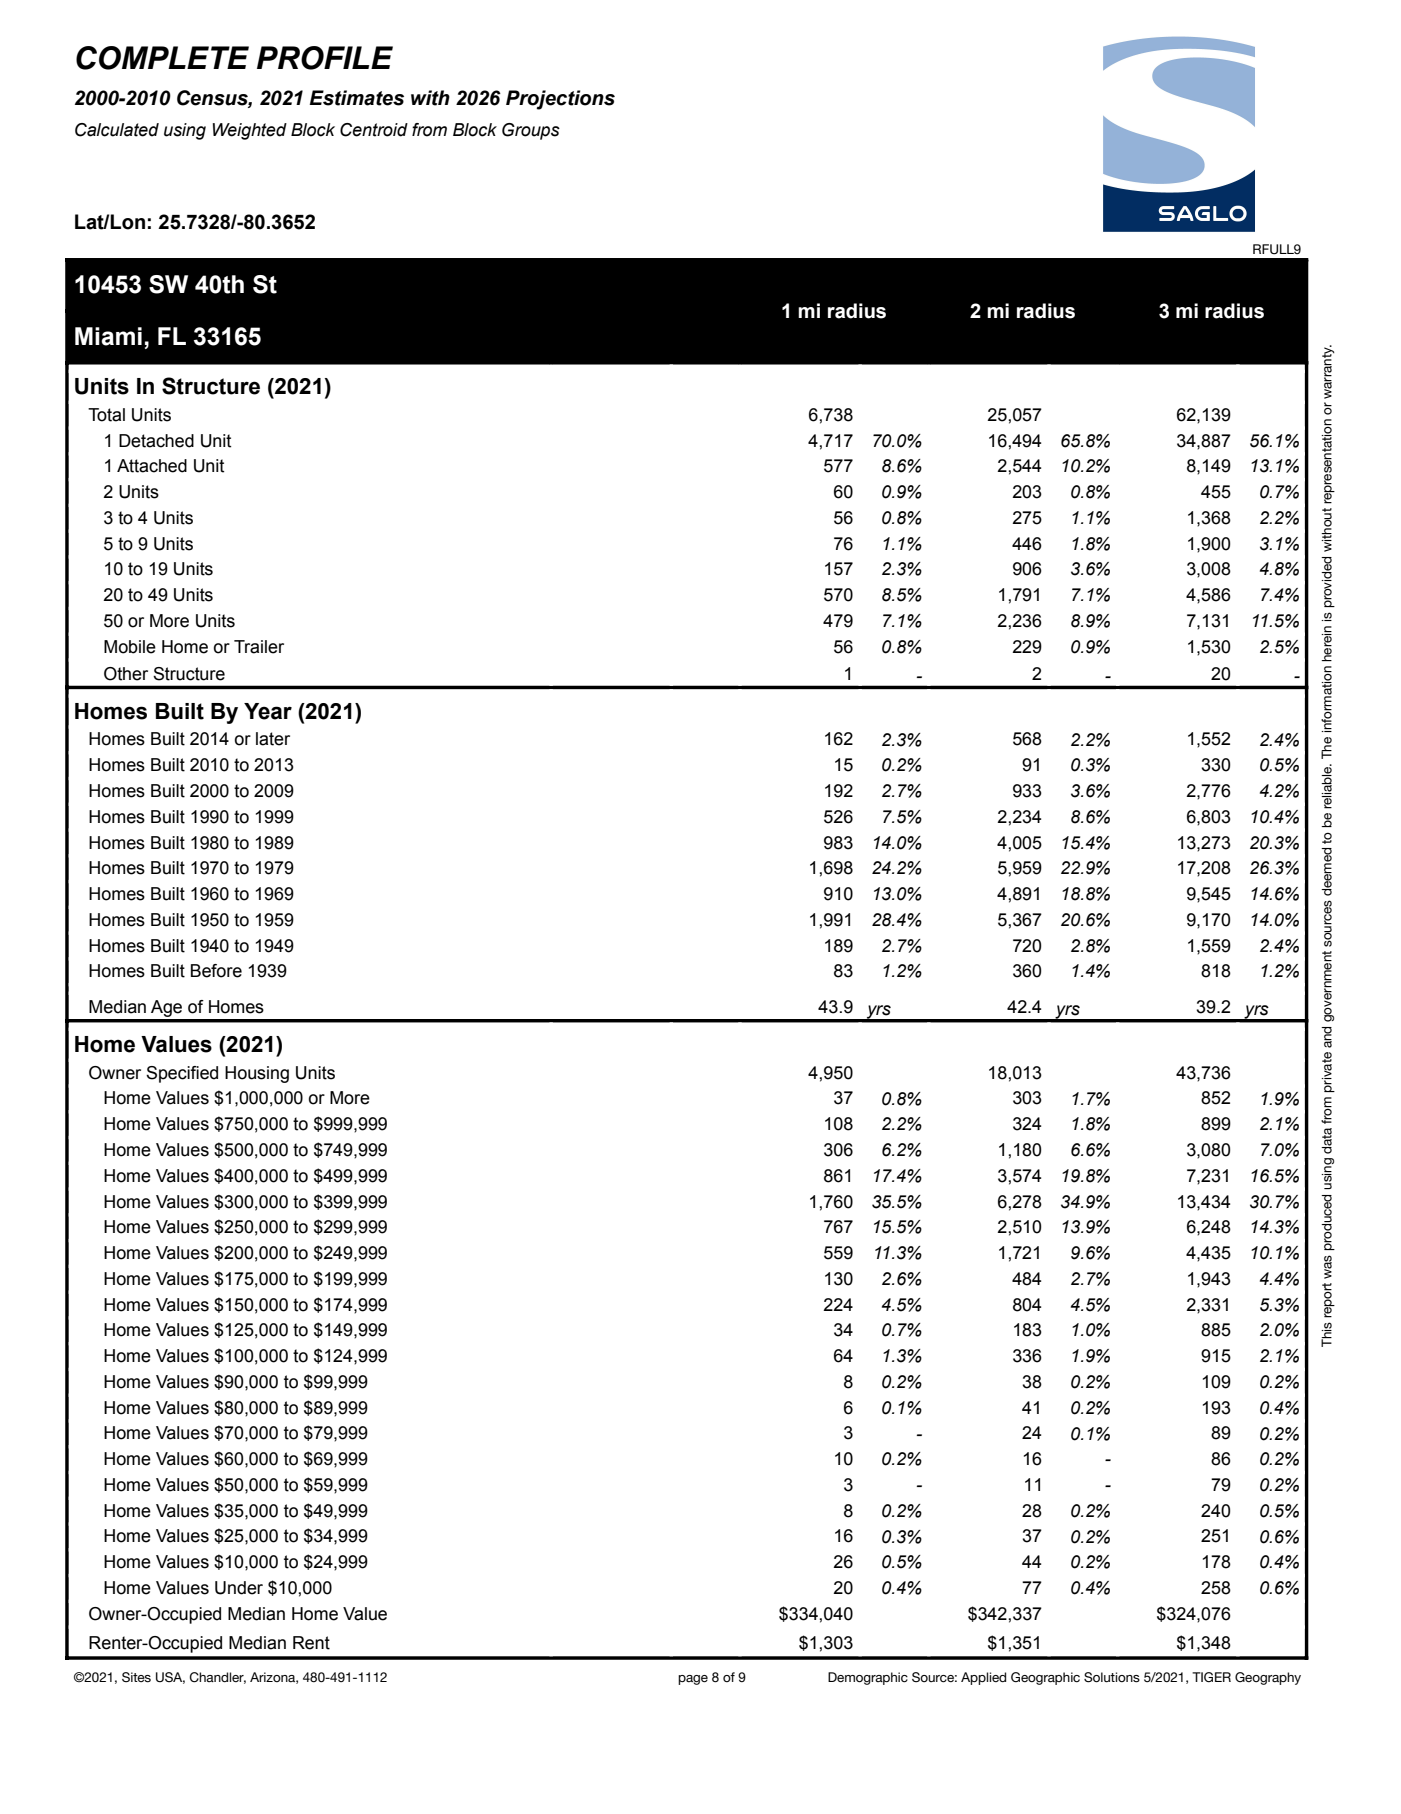  Describe the element at coordinates (531, 131) in the screenshot. I see `Groups` at that location.
